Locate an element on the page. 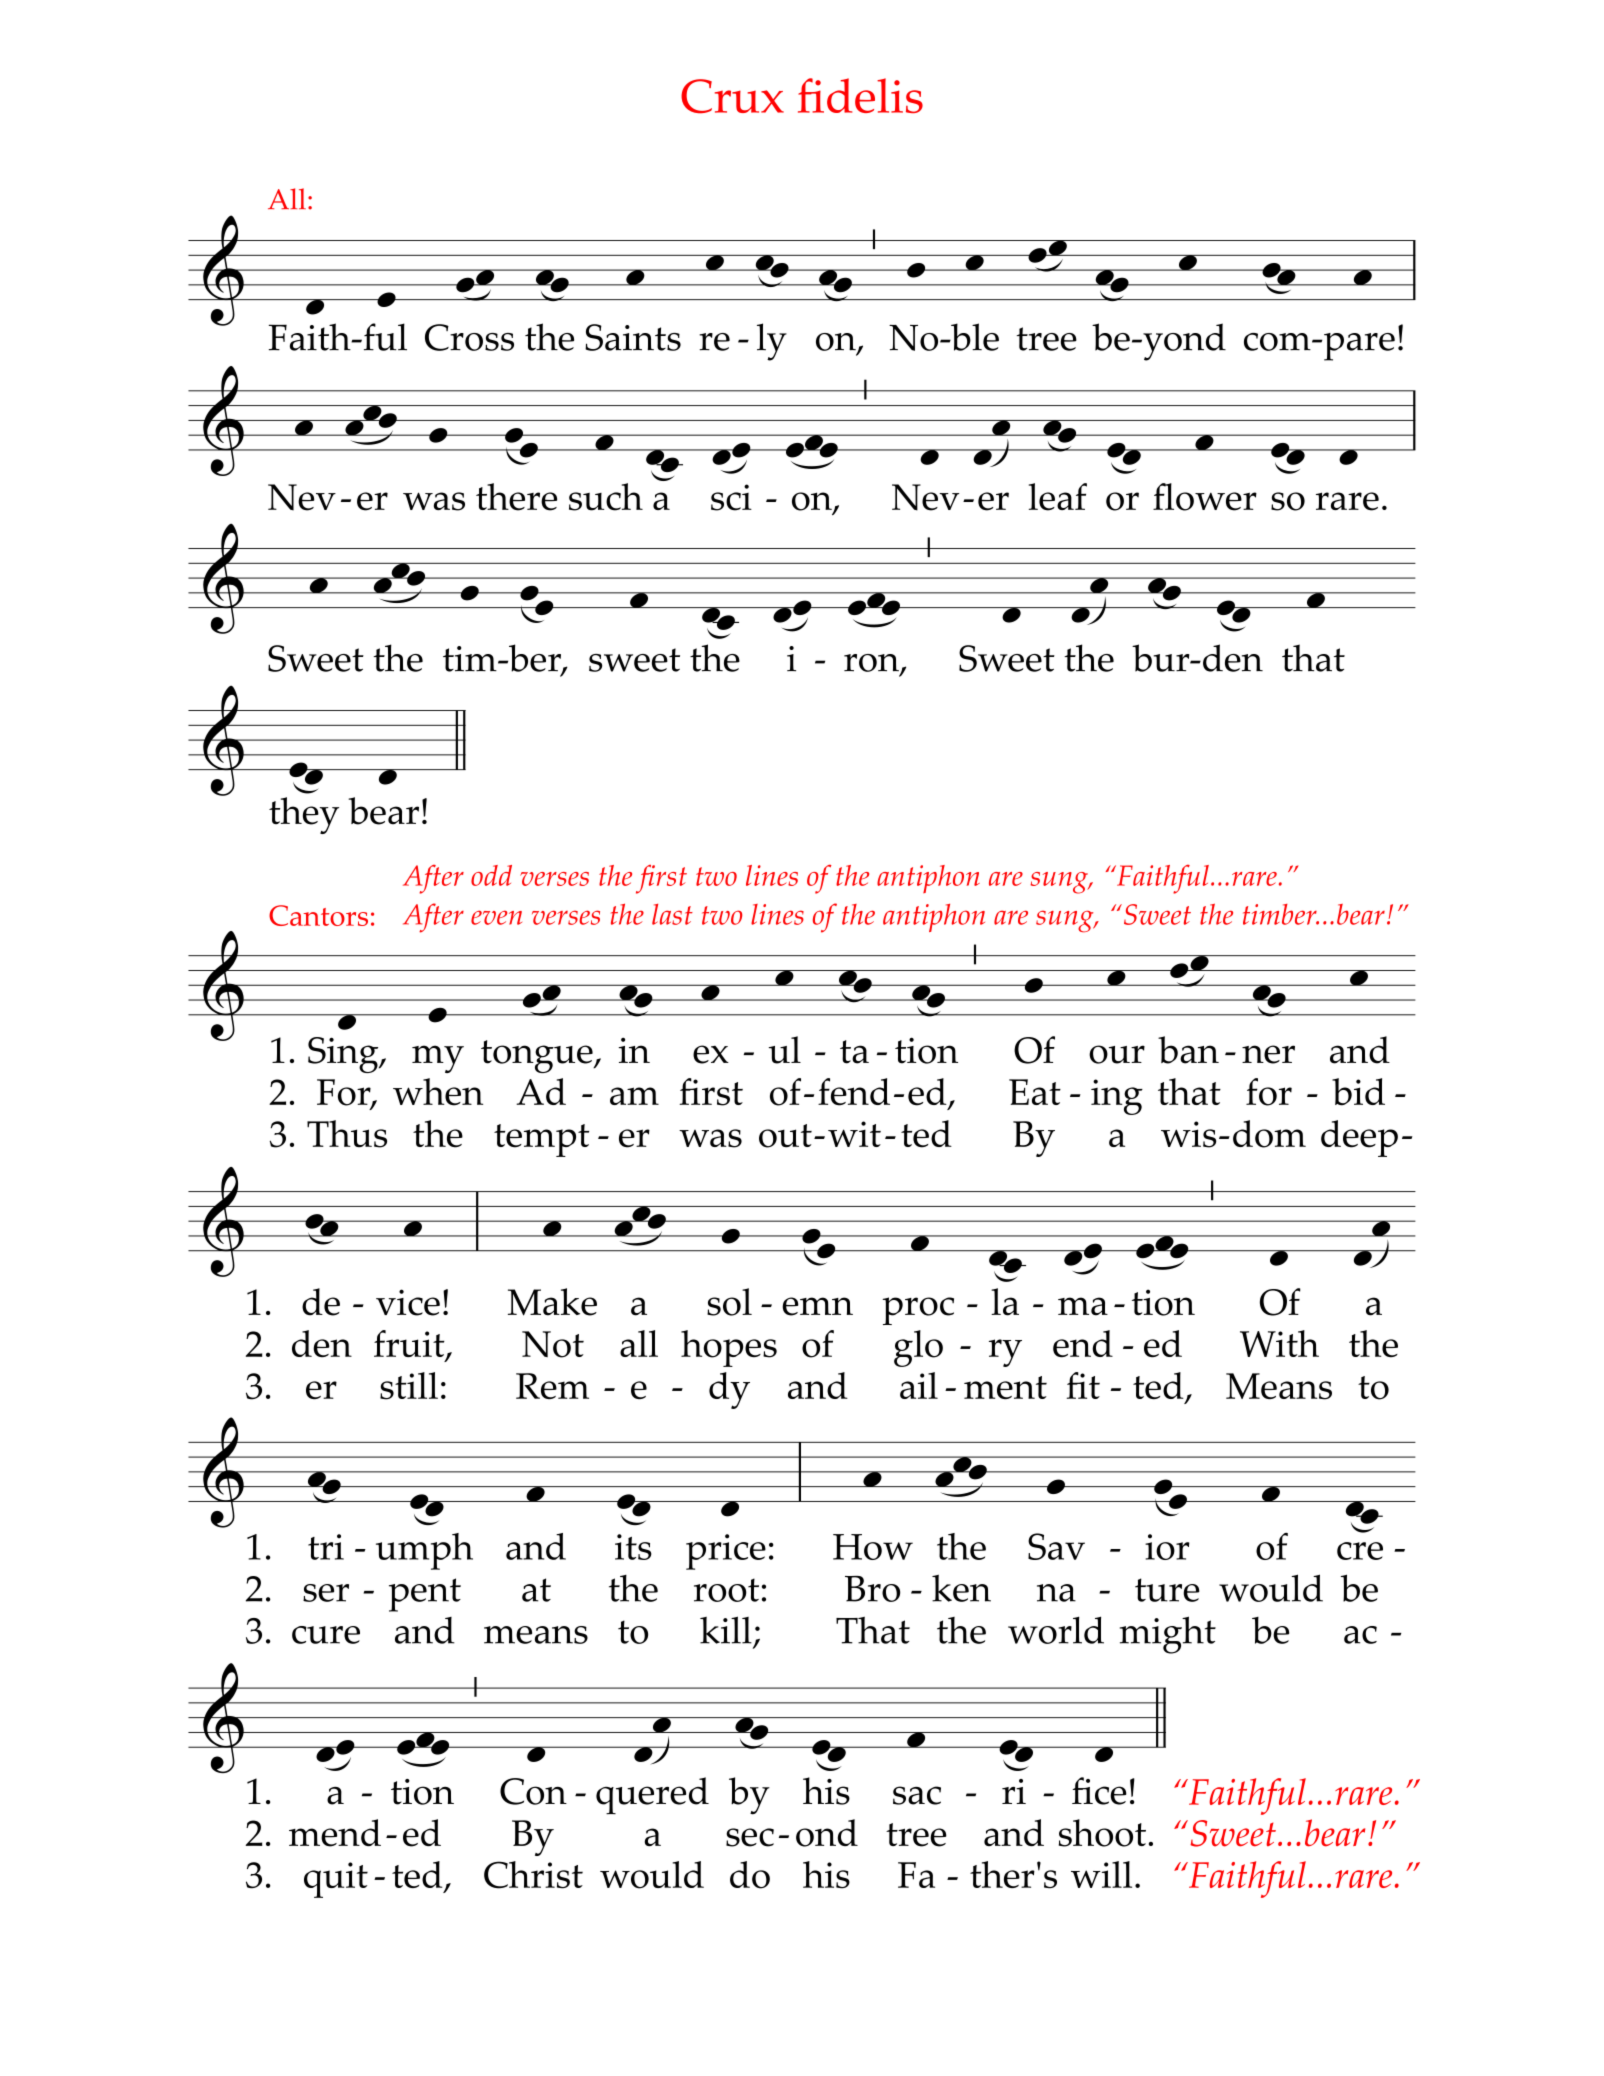 This image has height=2076, width=1604. ior is located at coordinates (1167, 1547).
